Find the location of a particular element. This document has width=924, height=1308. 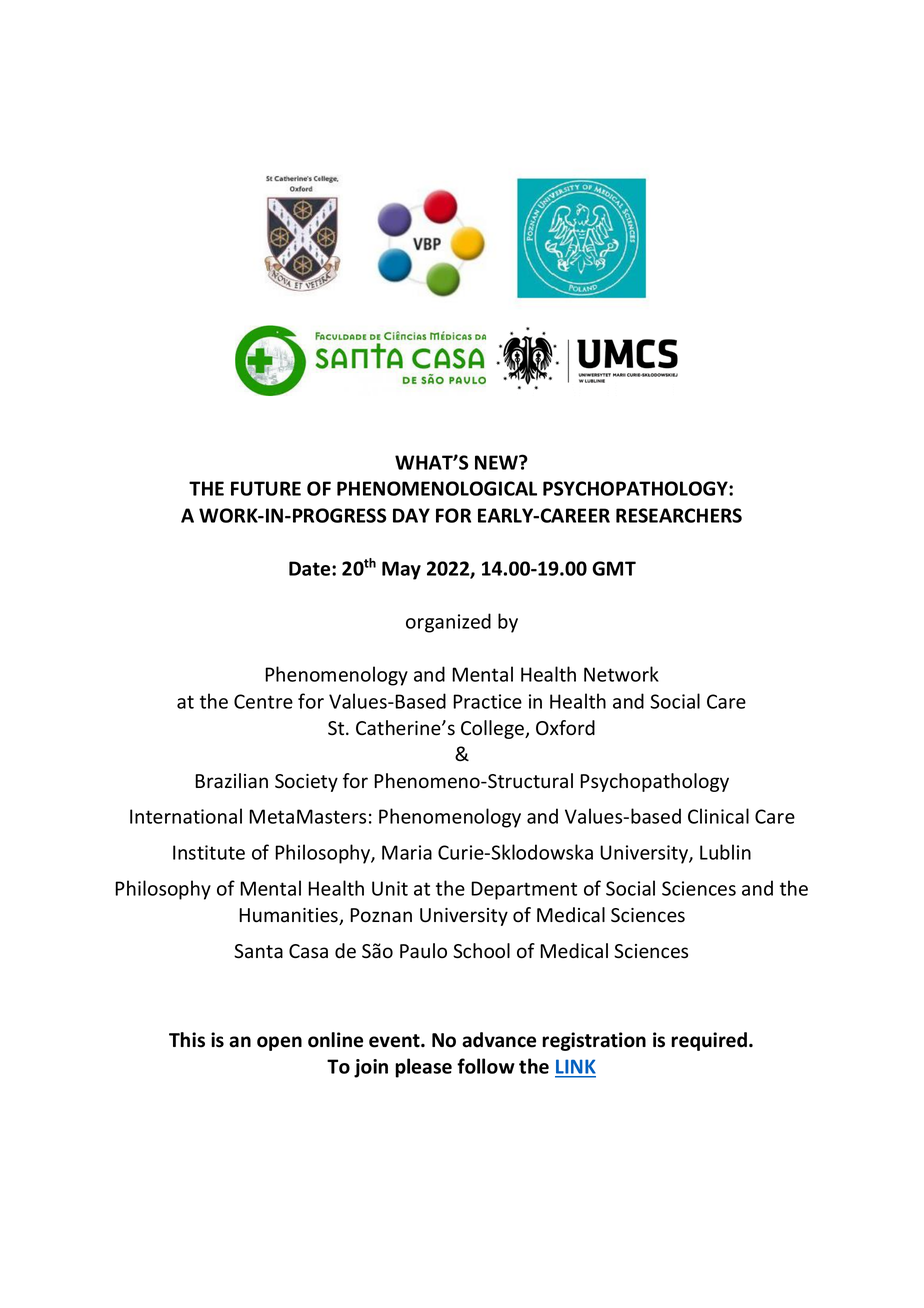

FUTURE is located at coordinates (266, 488).
